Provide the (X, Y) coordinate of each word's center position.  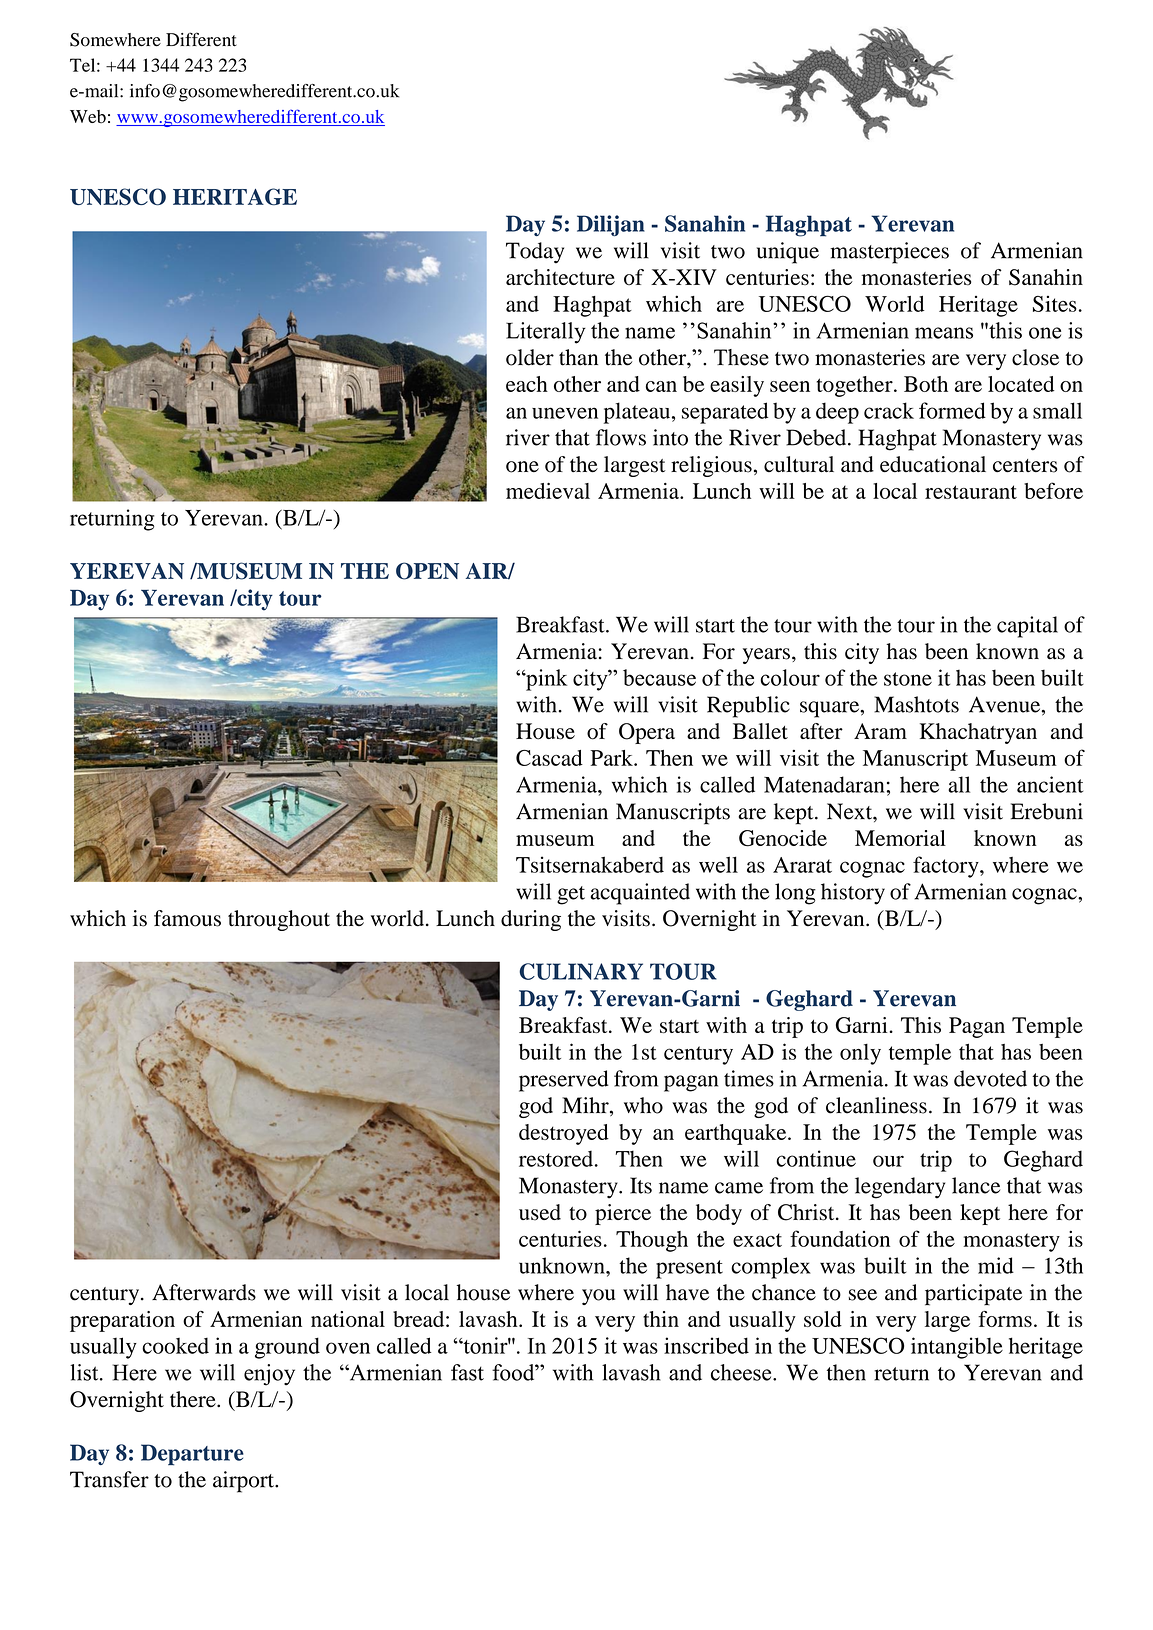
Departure (192, 1455)
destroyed (564, 1134)
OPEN (427, 571)
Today (535, 253)
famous (187, 918)
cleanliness (876, 1105)
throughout (279, 920)
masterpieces (889, 253)
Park (612, 758)
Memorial (900, 838)
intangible (957, 1348)
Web (88, 116)
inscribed (706, 1345)
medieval (548, 491)
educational (933, 464)
